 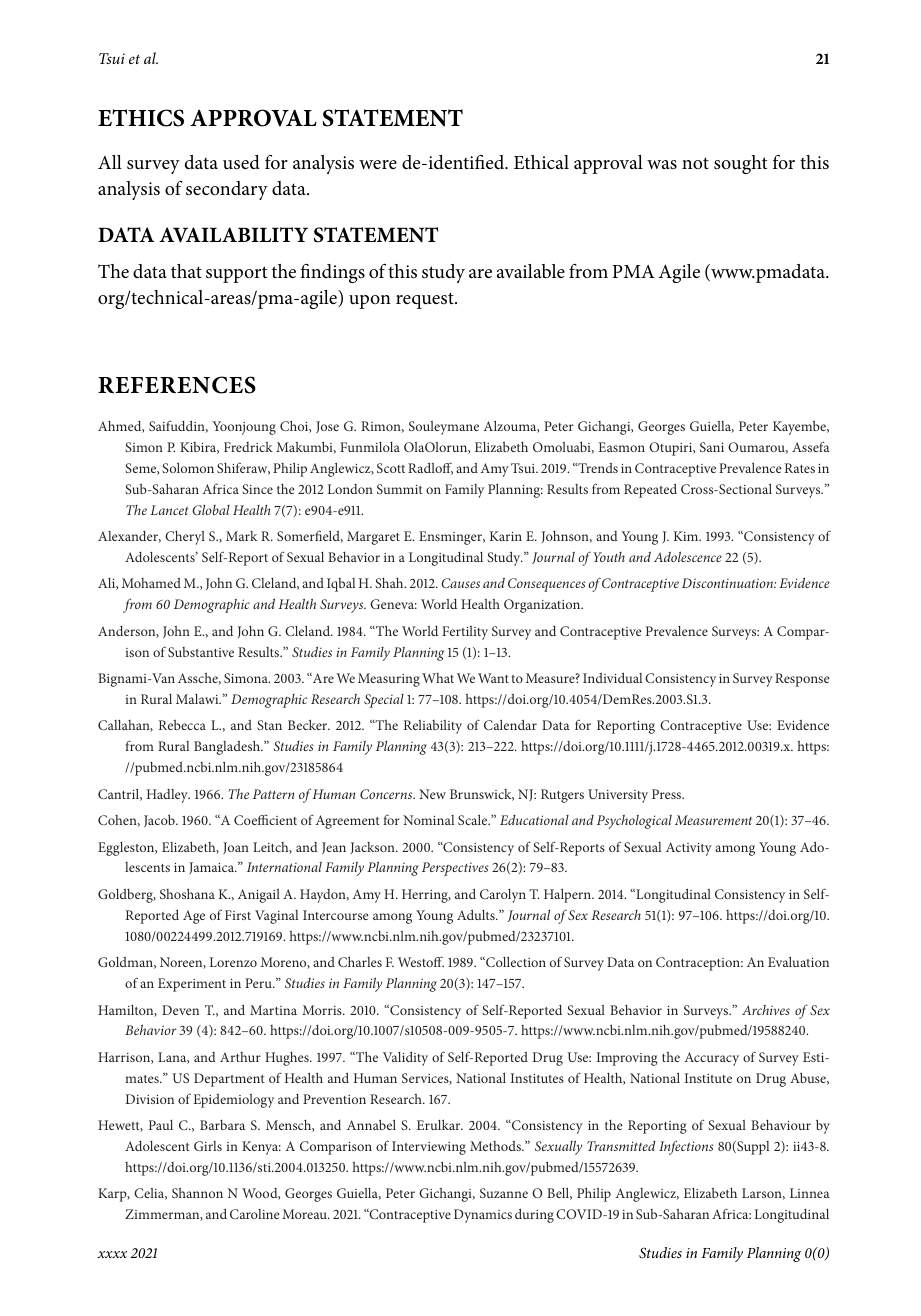 What do you see at coordinates (802, 680) in the screenshot?
I see `Response` at bounding box center [802, 680].
